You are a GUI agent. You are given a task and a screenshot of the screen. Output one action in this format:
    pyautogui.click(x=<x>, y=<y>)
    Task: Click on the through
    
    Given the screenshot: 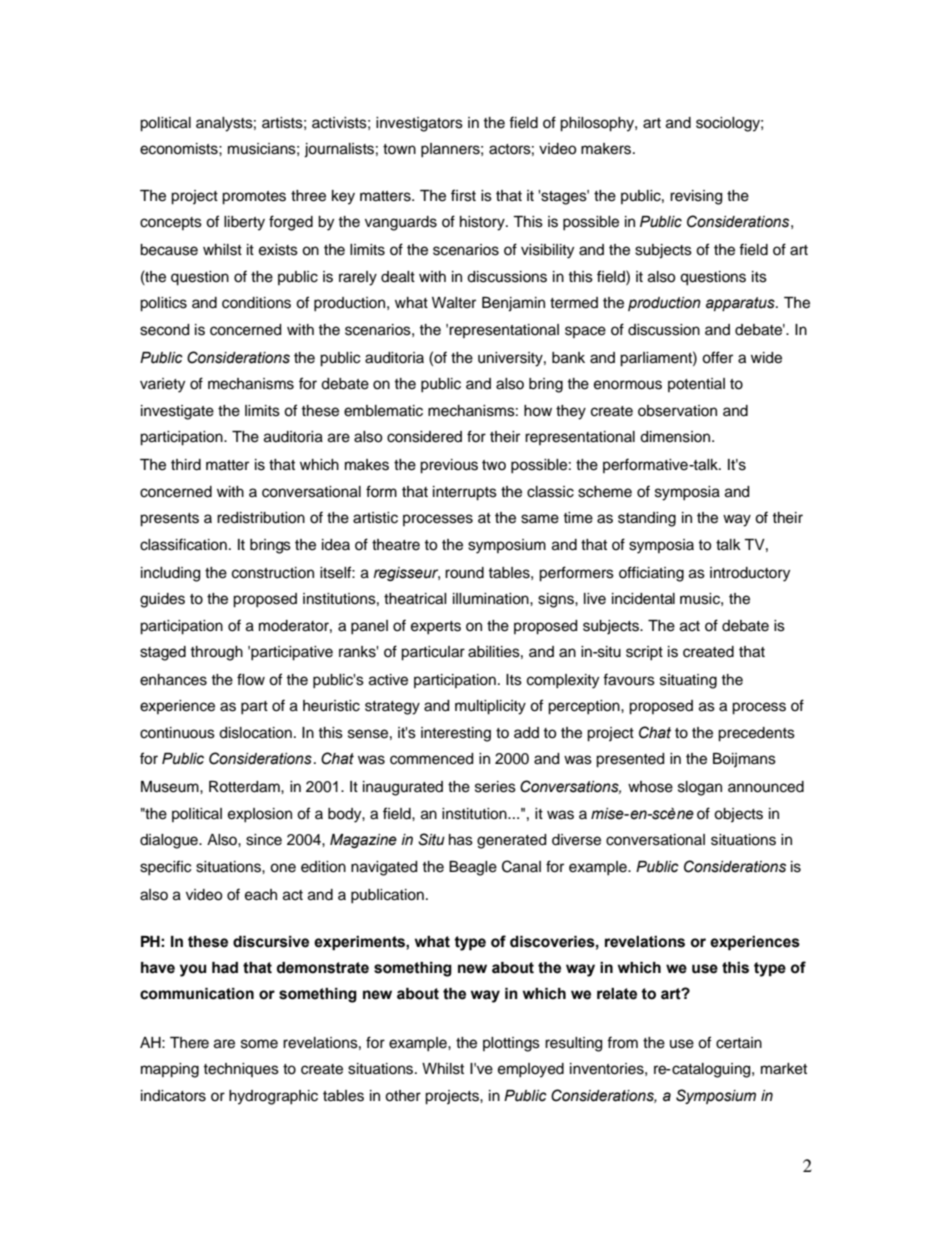 What is the action you would take?
    pyautogui.click(x=216, y=653)
